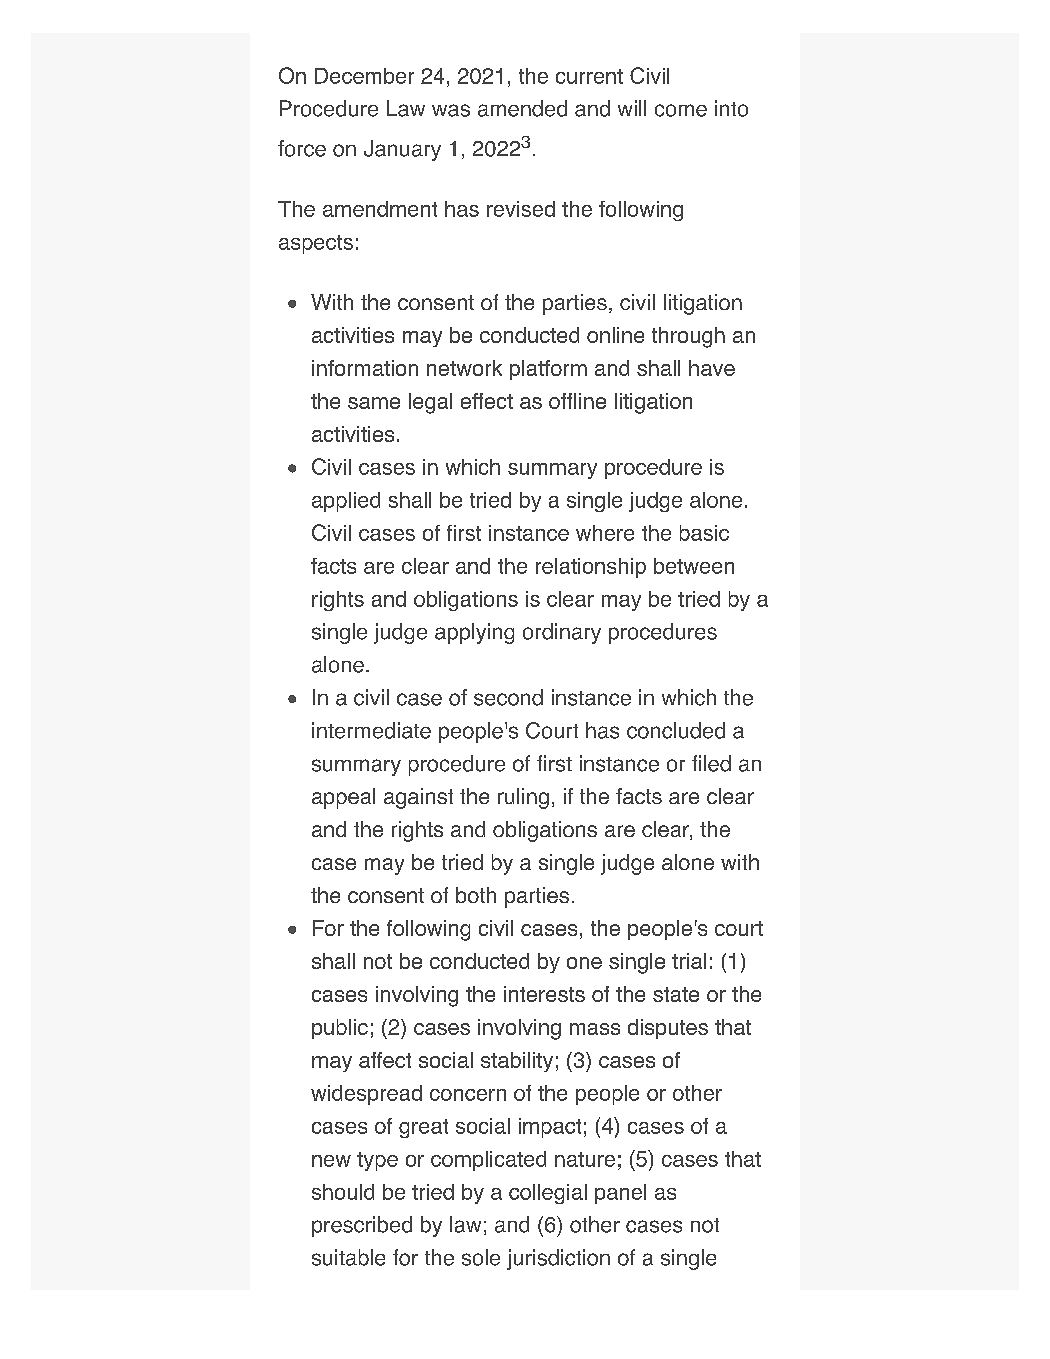 The width and height of the screenshot is (1050, 1359). I want to click on second, so click(508, 697).
